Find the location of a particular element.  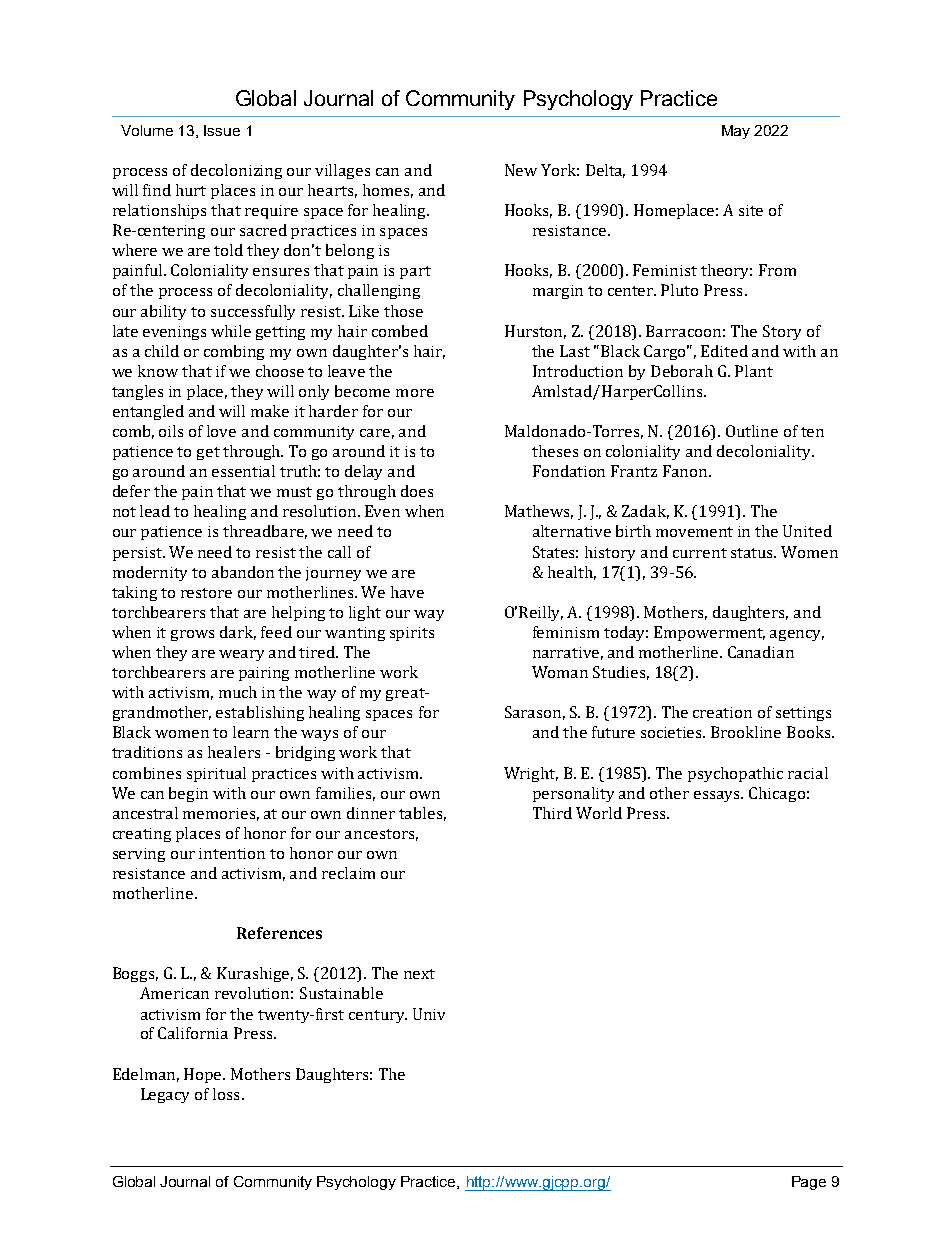

New is located at coordinates (521, 170).
